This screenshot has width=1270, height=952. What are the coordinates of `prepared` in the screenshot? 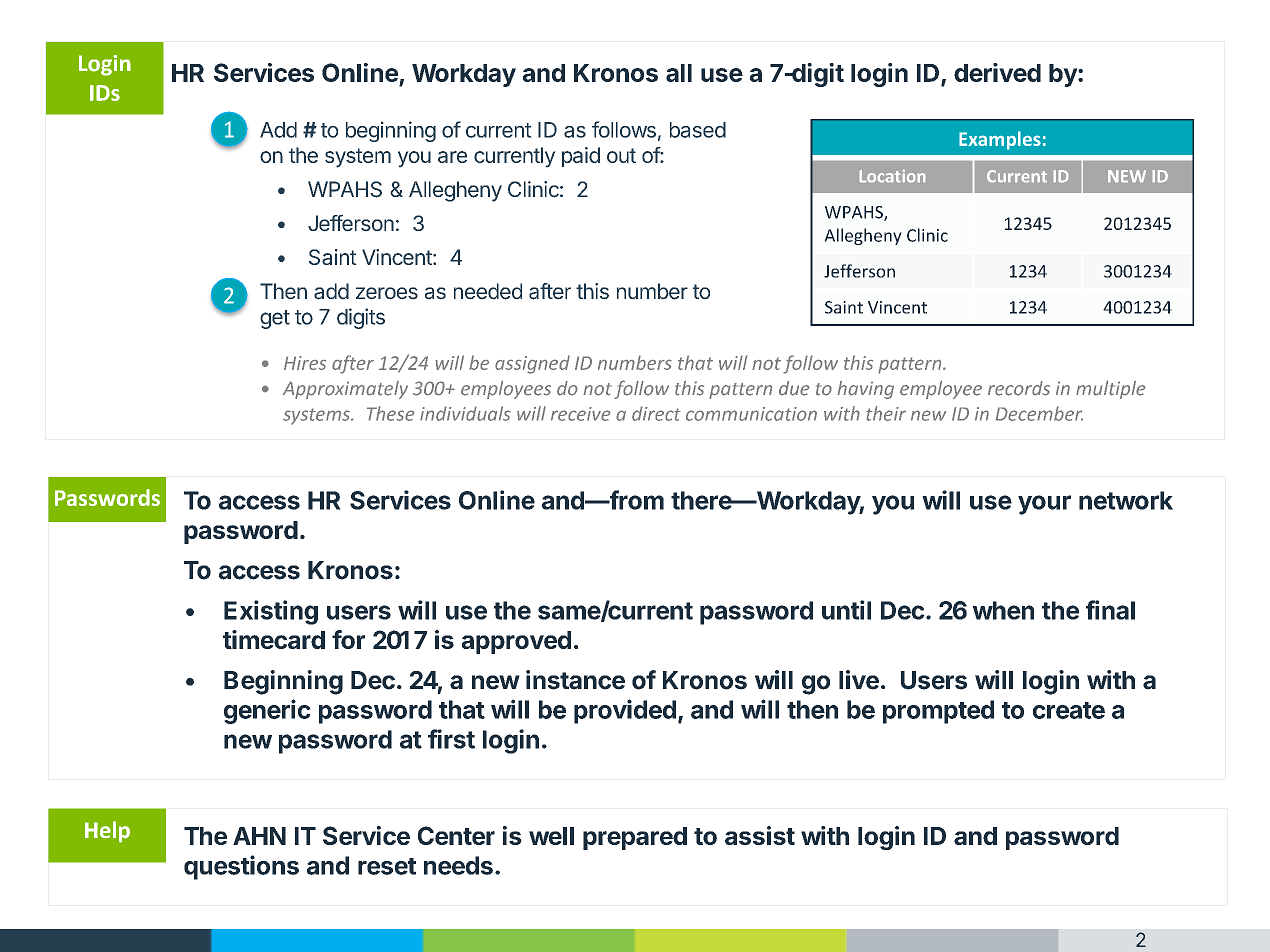 It's located at (635, 838).
